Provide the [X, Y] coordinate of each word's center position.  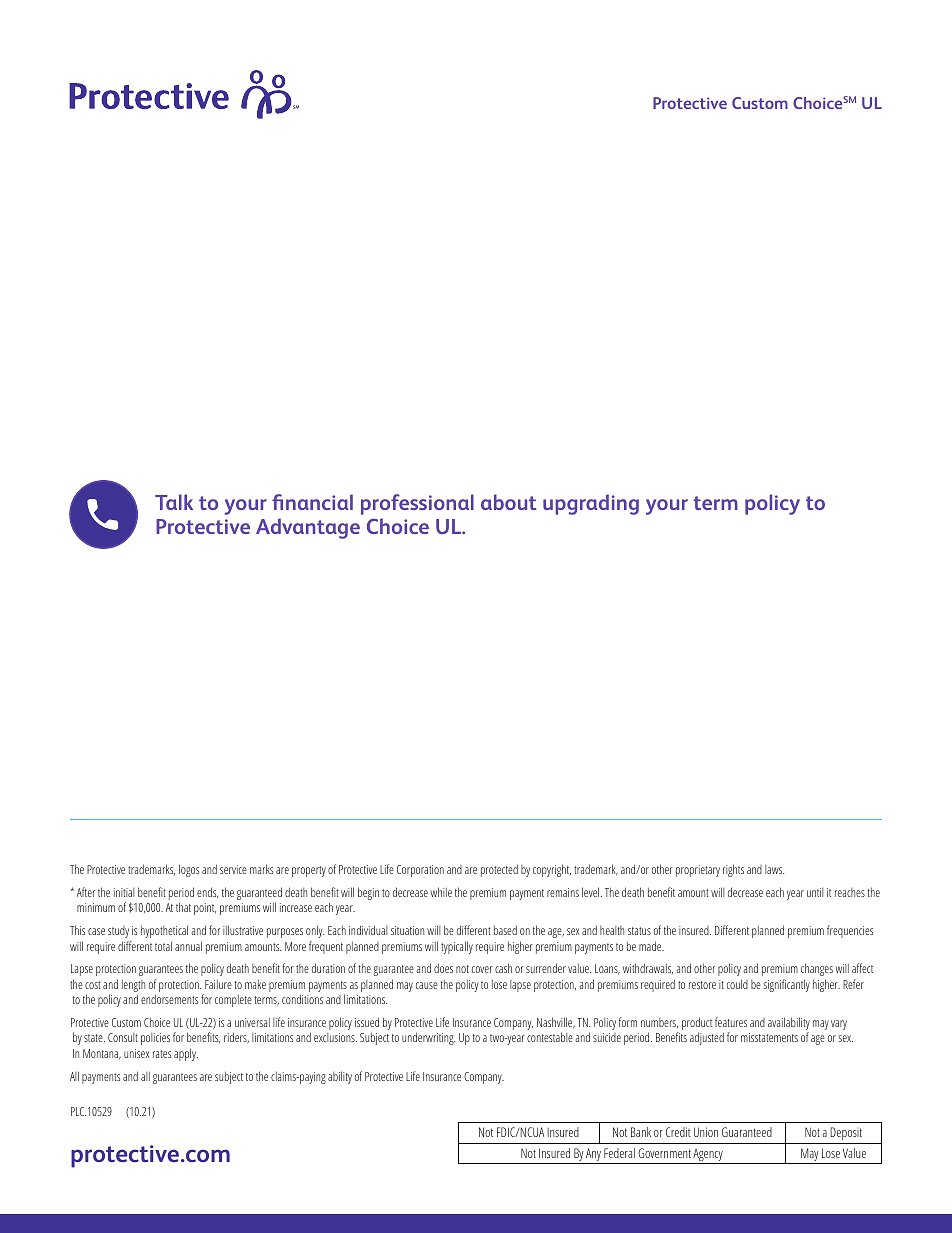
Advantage [308, 528]
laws [774, 869]
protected [499, 870]
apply [186, 1054]
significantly [787, 985]
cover [482, 969]
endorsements [169, 999]
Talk [174, 502]
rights [733, 870]
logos [189, 870]
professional [417, 504]
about [508, 502]
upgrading [591, 504]
